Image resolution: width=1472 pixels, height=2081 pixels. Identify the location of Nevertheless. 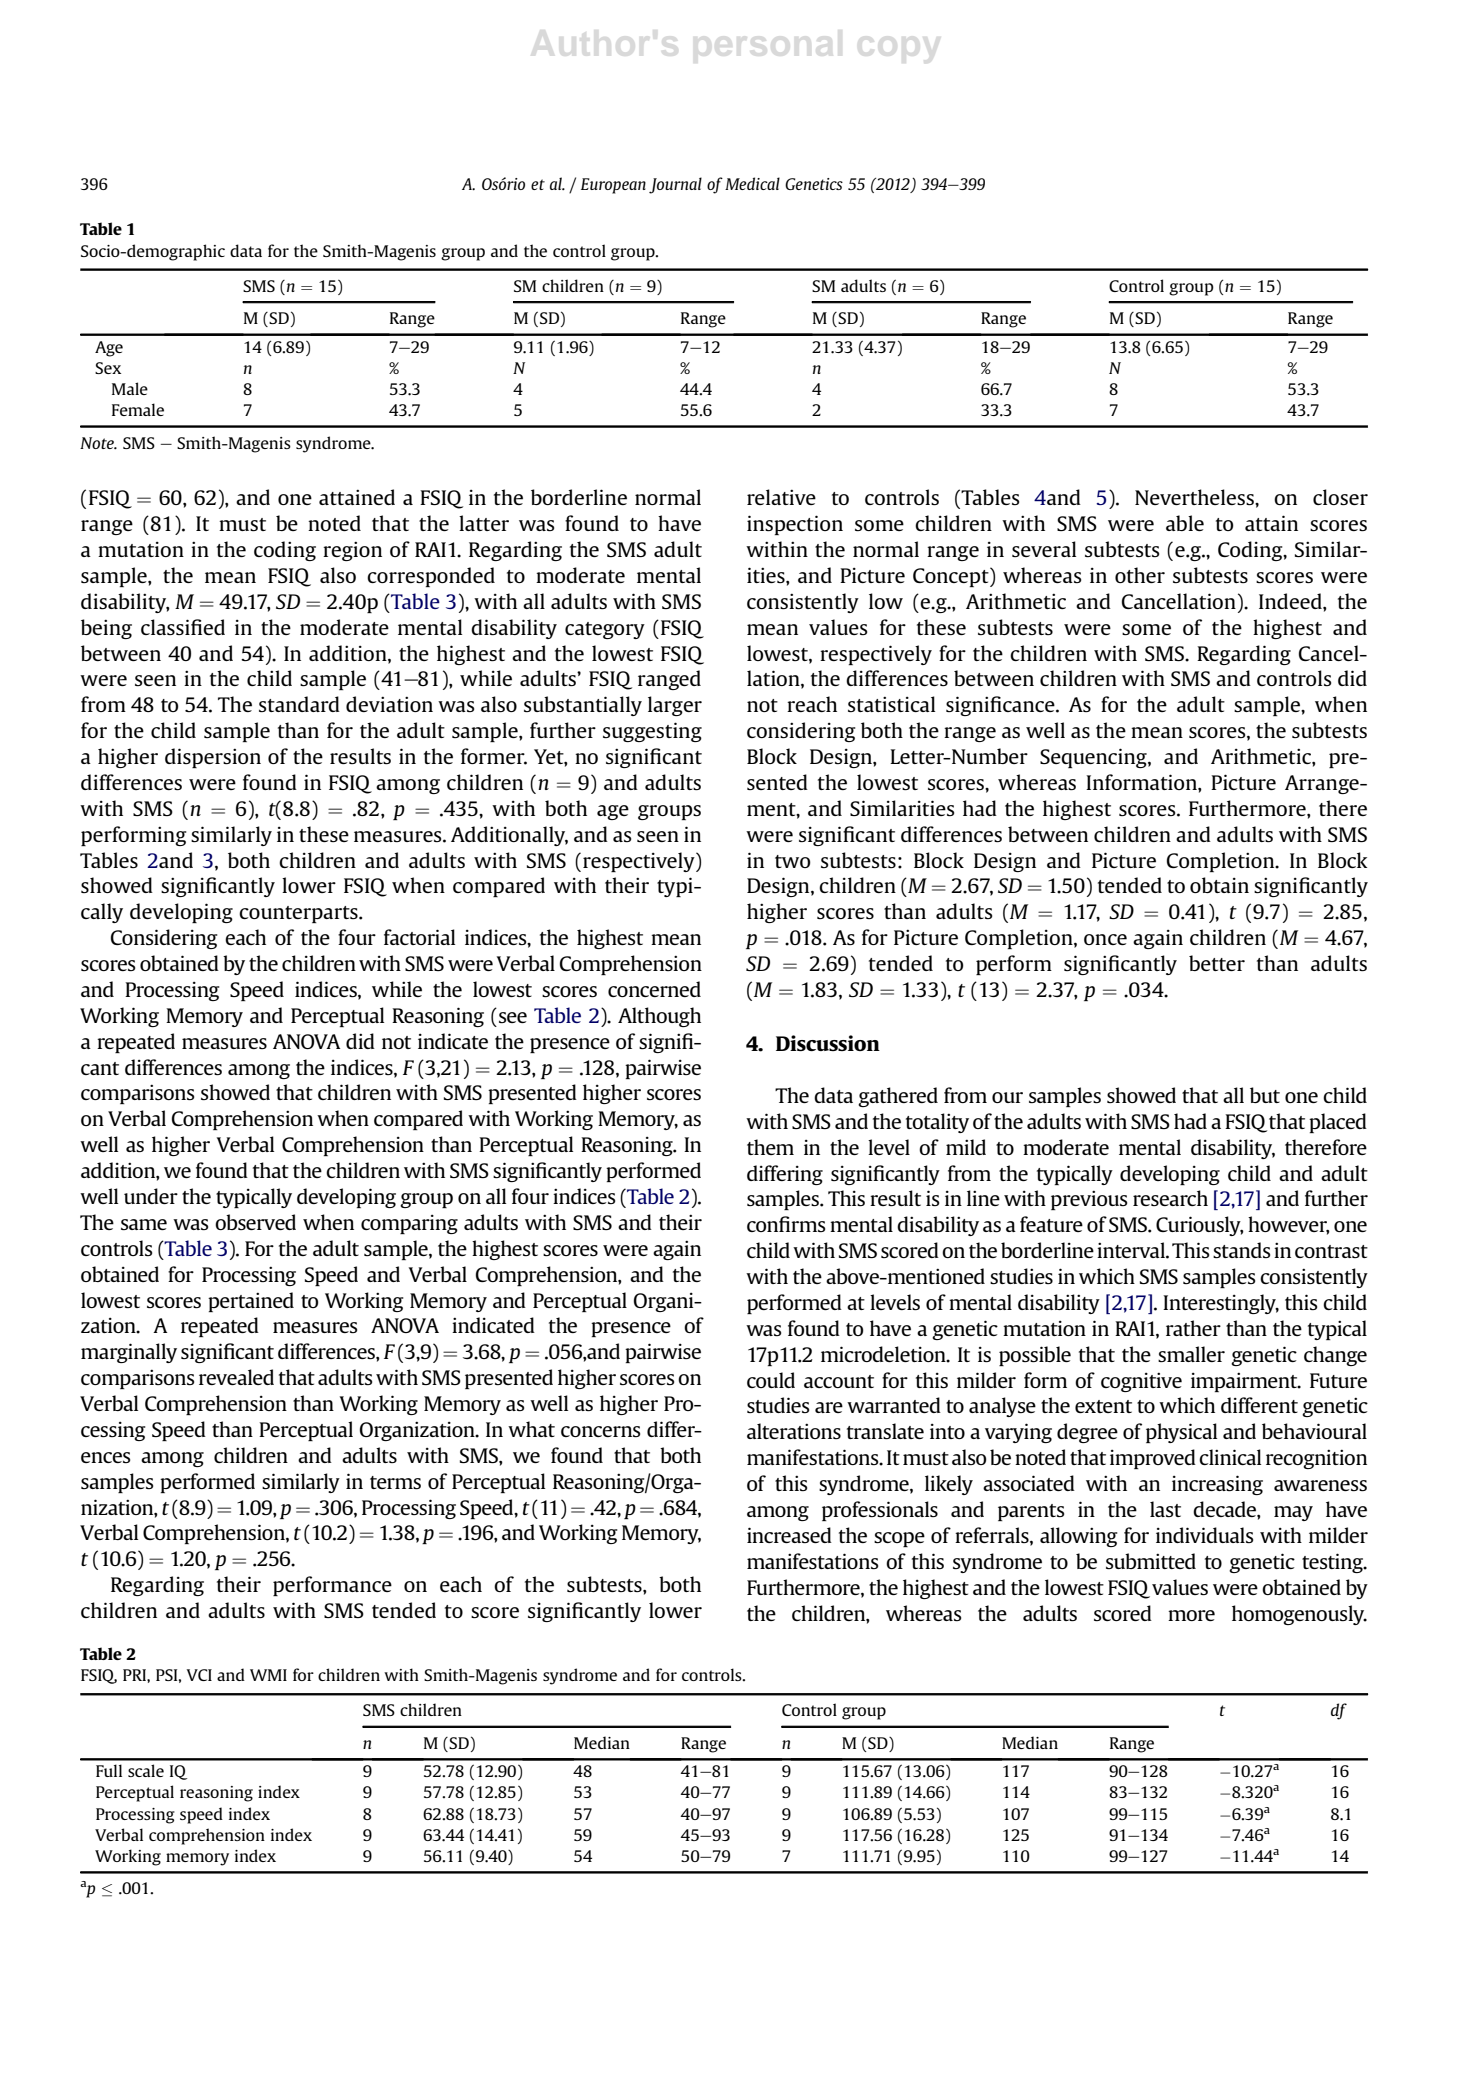
(1195, 497).
